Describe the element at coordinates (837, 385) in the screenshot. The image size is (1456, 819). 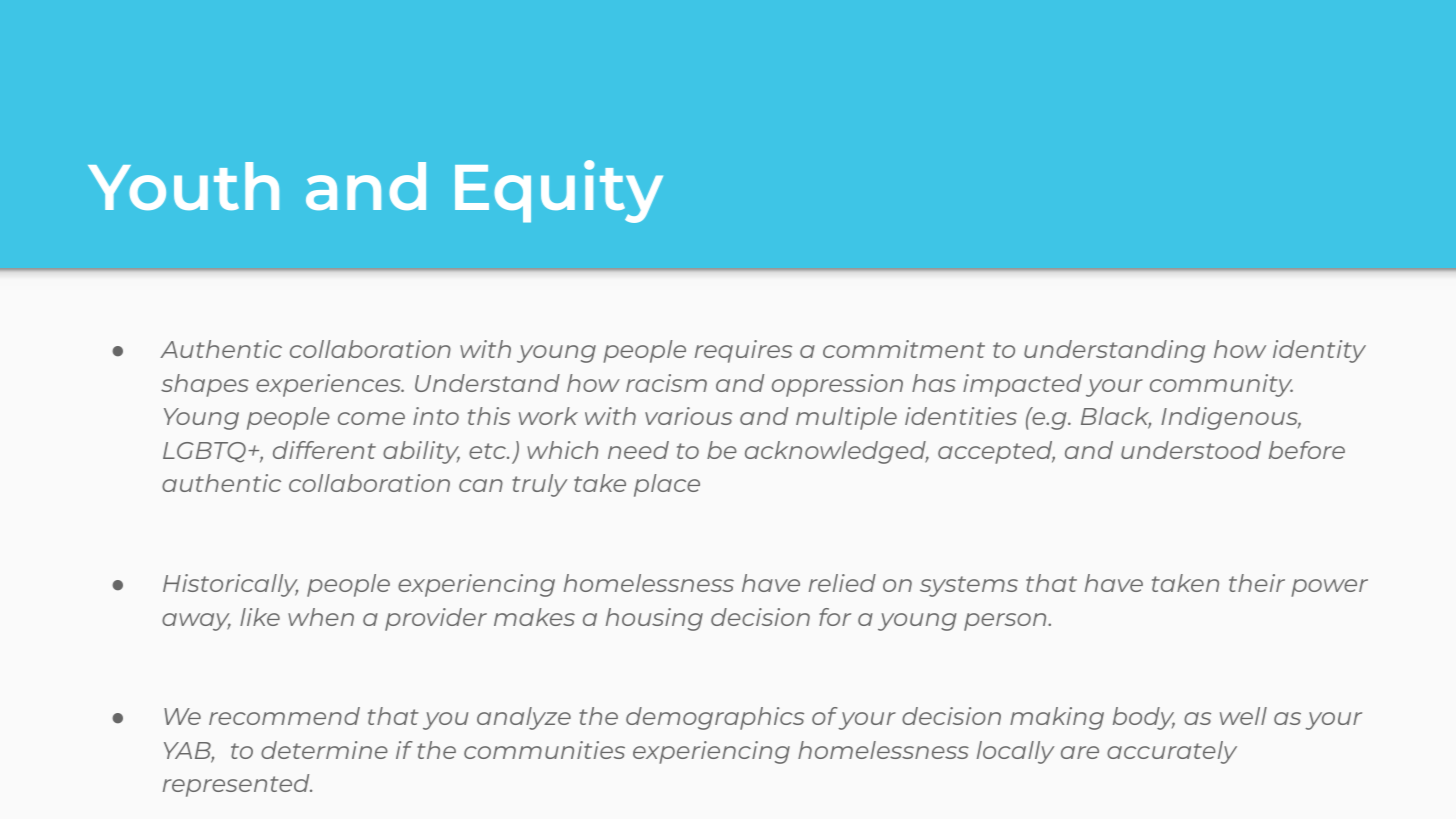
I see `oppression` at that location.
